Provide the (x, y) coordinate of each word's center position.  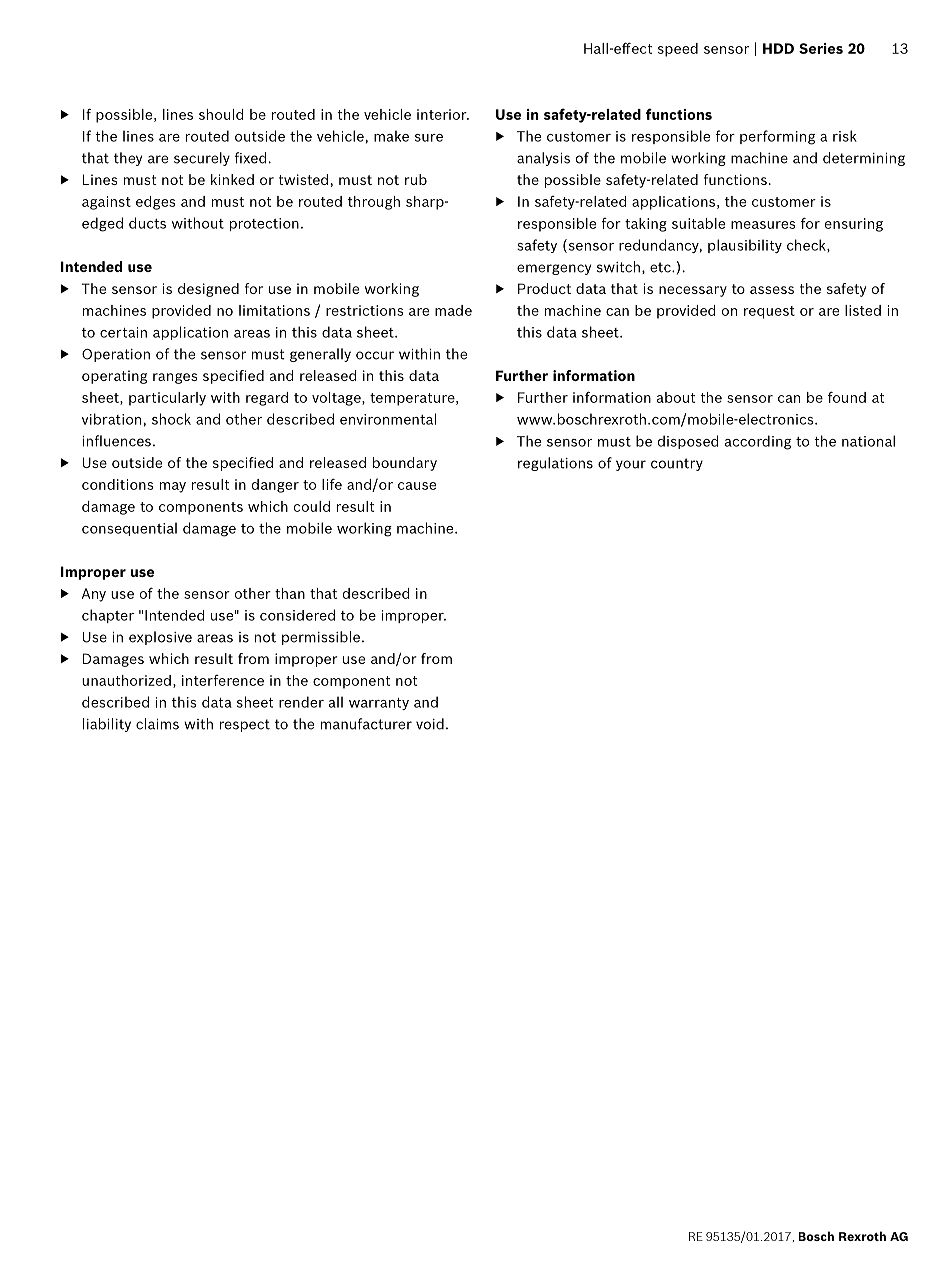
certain (123, 332)
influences (116, 441)
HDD (778, 48)
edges (156, 203)
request (769, 312)
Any (94, 595)
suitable (698, 223)
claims (157, 724)
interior (443, 114)
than (290, 593)
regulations (555, 464)
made (453, 310)
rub (416, 179)
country (677, 464)
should (221, 114)
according (758, 442)
